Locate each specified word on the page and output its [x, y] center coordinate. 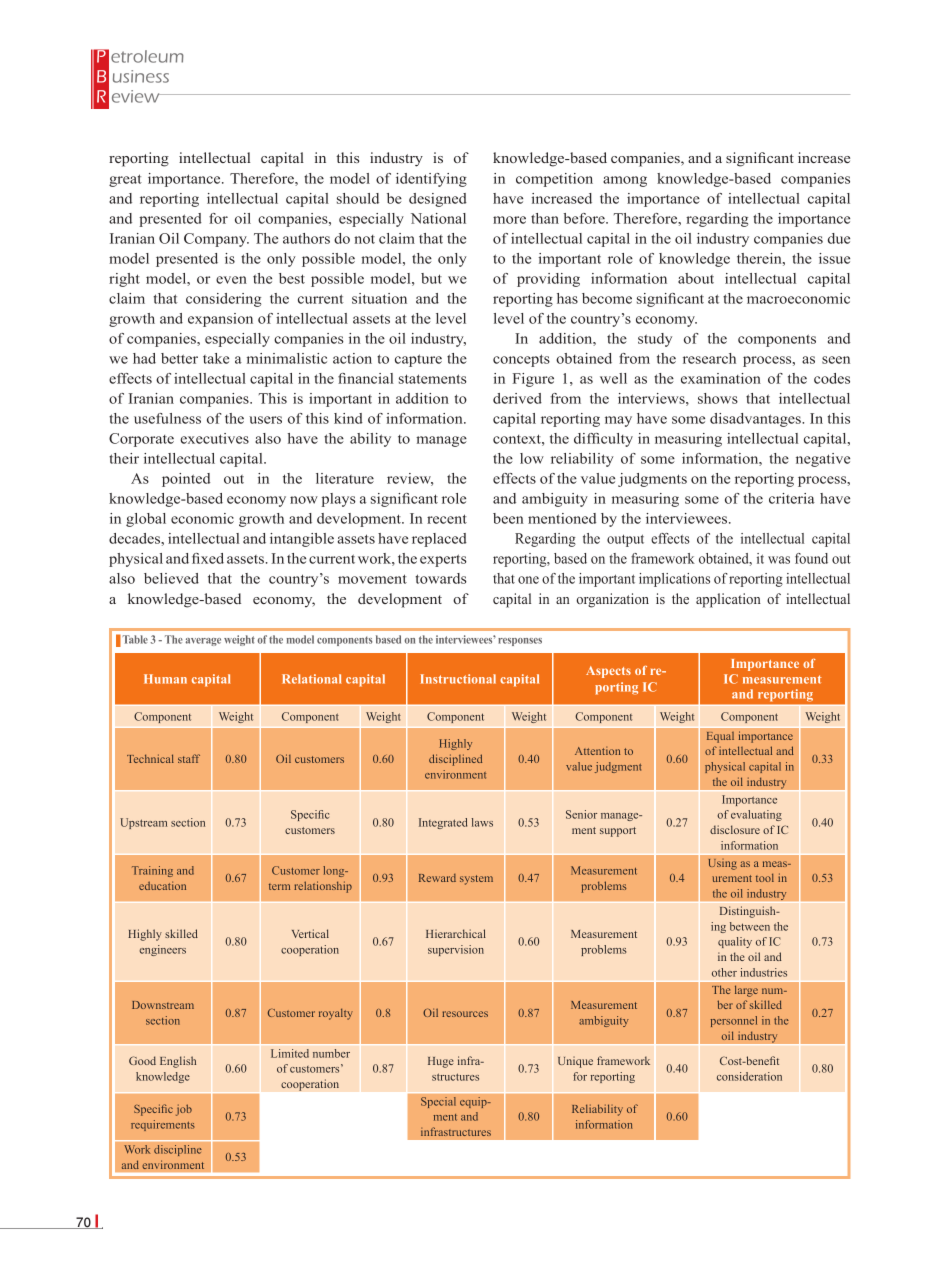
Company [216, 240]
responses [520, 642]
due [839, 238]
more [509, 220]
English [178, 1062]
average [203, 642]
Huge [441, 1062]
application [728, 600]
